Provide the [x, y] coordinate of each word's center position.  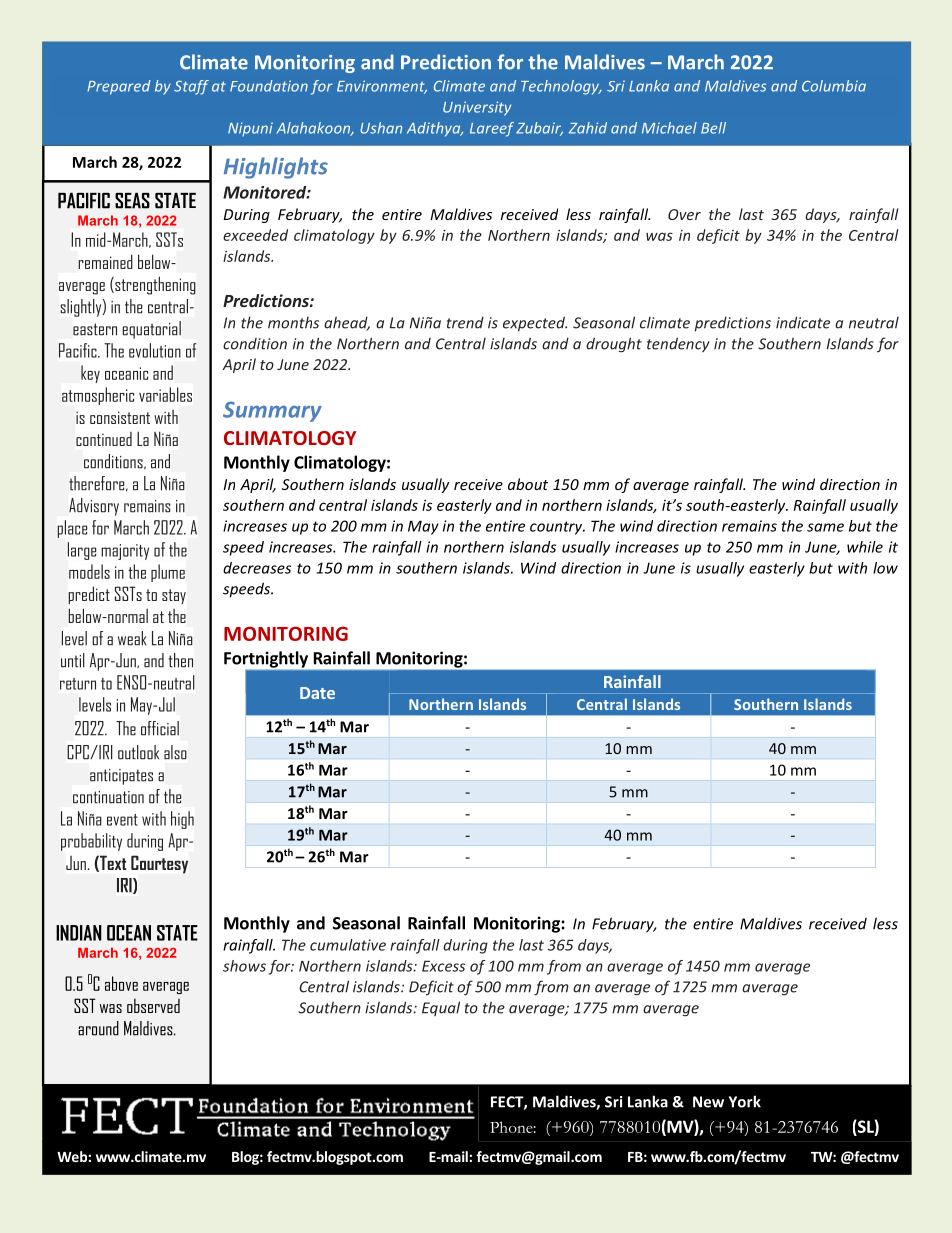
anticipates [121, 777]
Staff [191, 87]
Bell [713, 128]
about [528, 484]
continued [104, 439]
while [865, 547]
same [825, 527]
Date [317, 693]
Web [73, 1156]
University [477, 108]
